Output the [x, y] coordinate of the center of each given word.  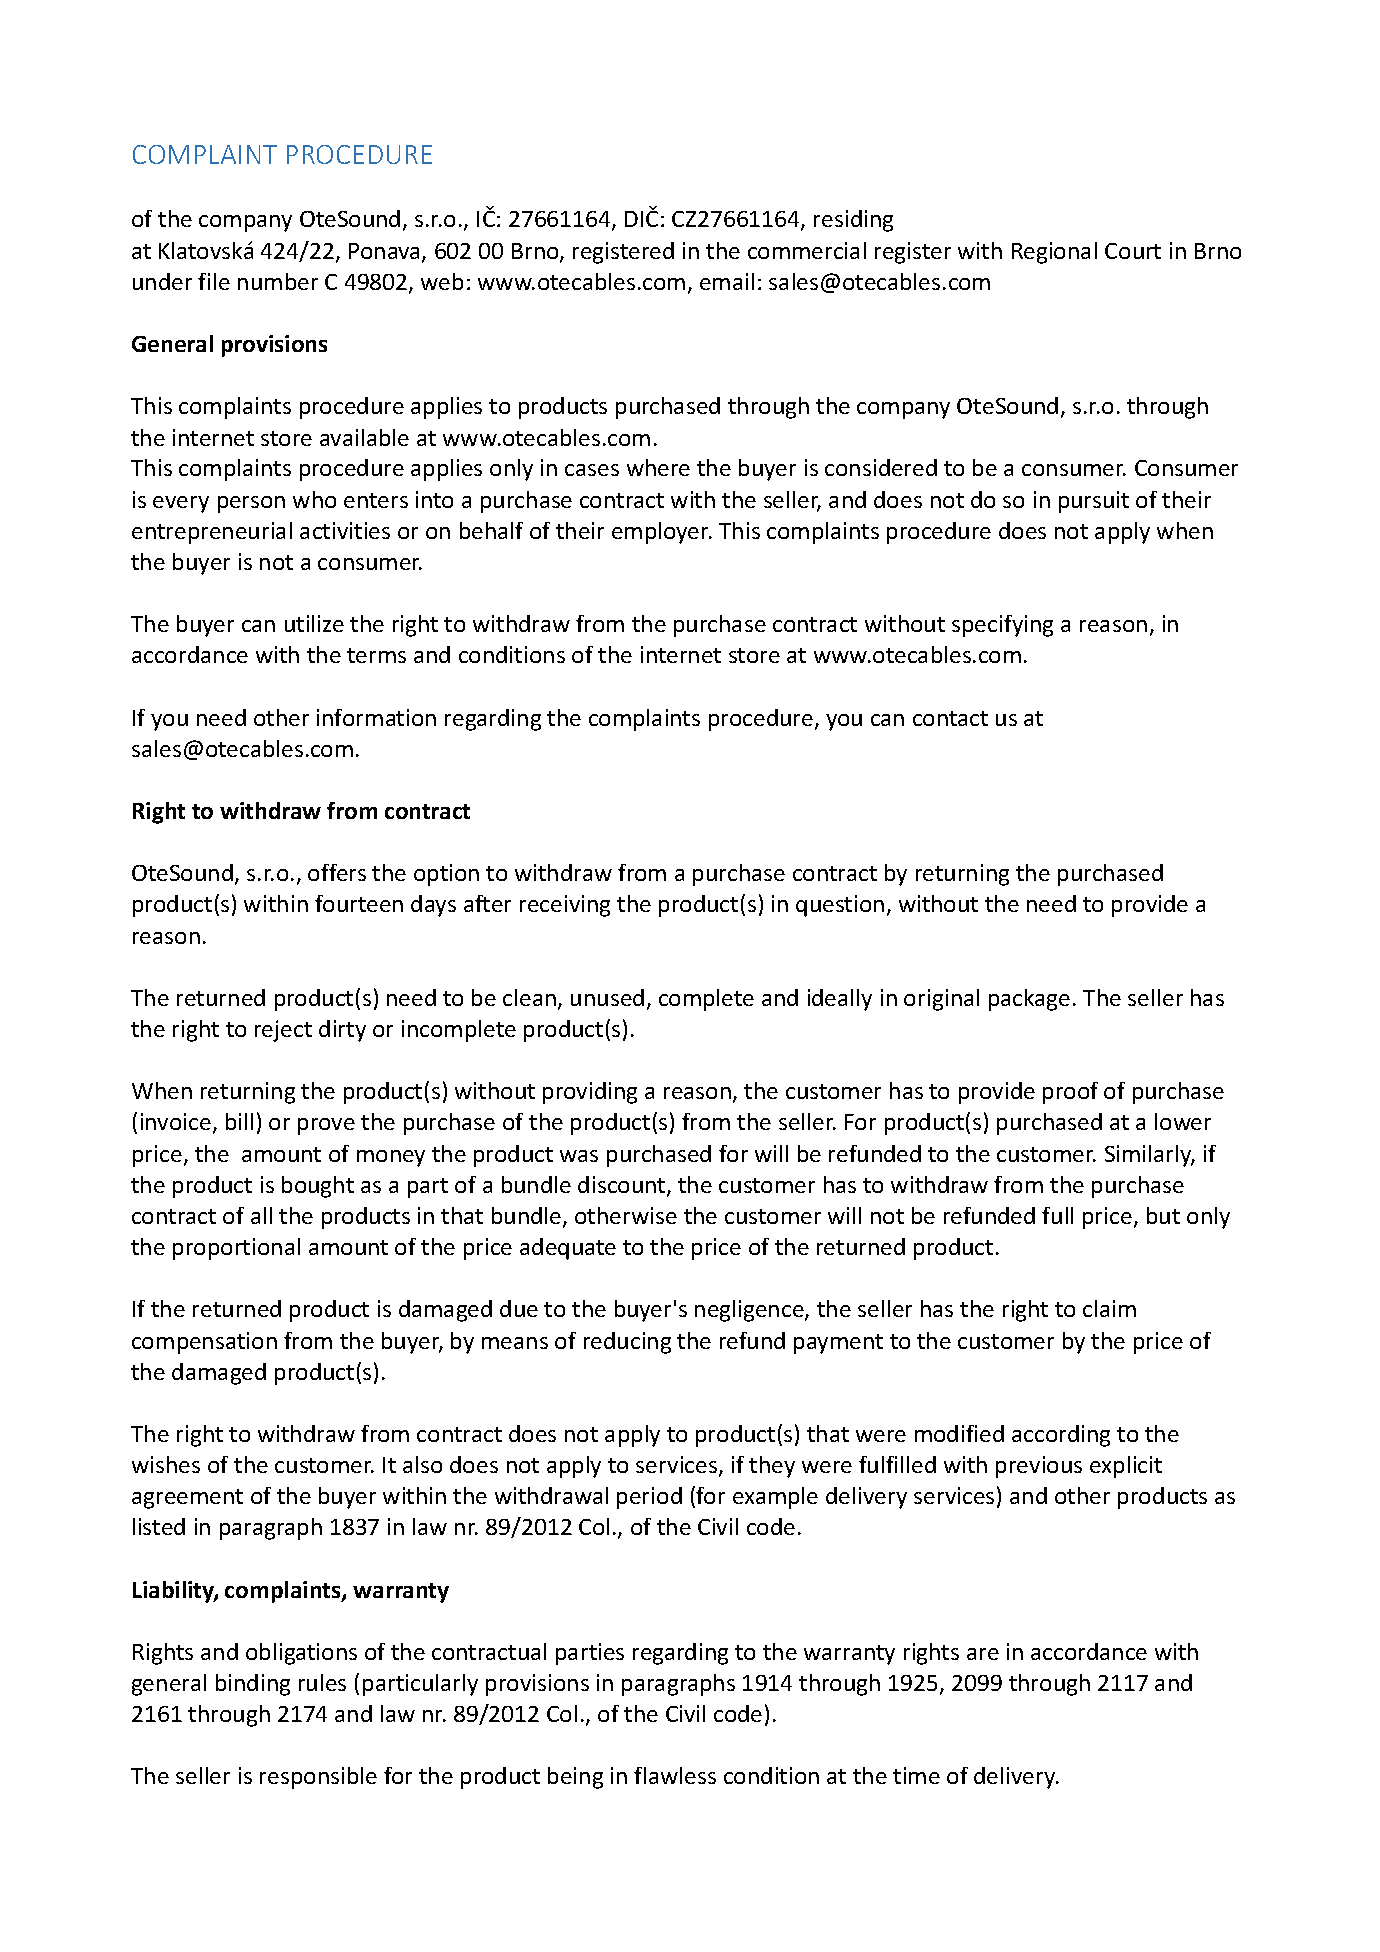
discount [623, 1186]
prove [326, 1126]
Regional [1054, 253]
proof [1070, 1093]
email [727, 281]
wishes [166, 1464]
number [278, 281]
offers [337, 872]
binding [253, 1685]
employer [662, 533]
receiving [565, 906]
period [649, 1498]
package [1029, 1000]
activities [345, 530]
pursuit [1094, 502]
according [1061, 1436]
